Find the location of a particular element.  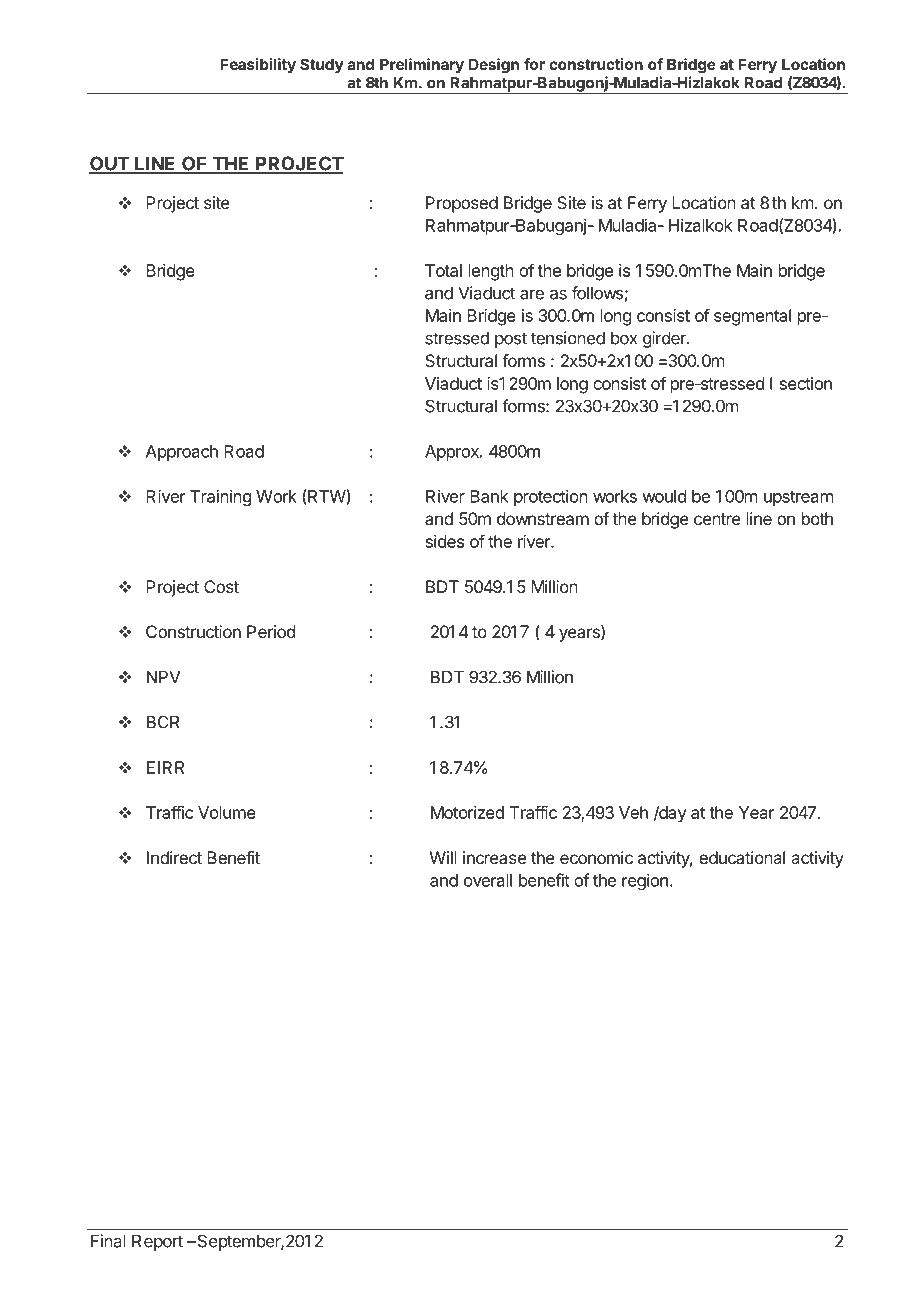

region is located at coordinates (645, 881).
